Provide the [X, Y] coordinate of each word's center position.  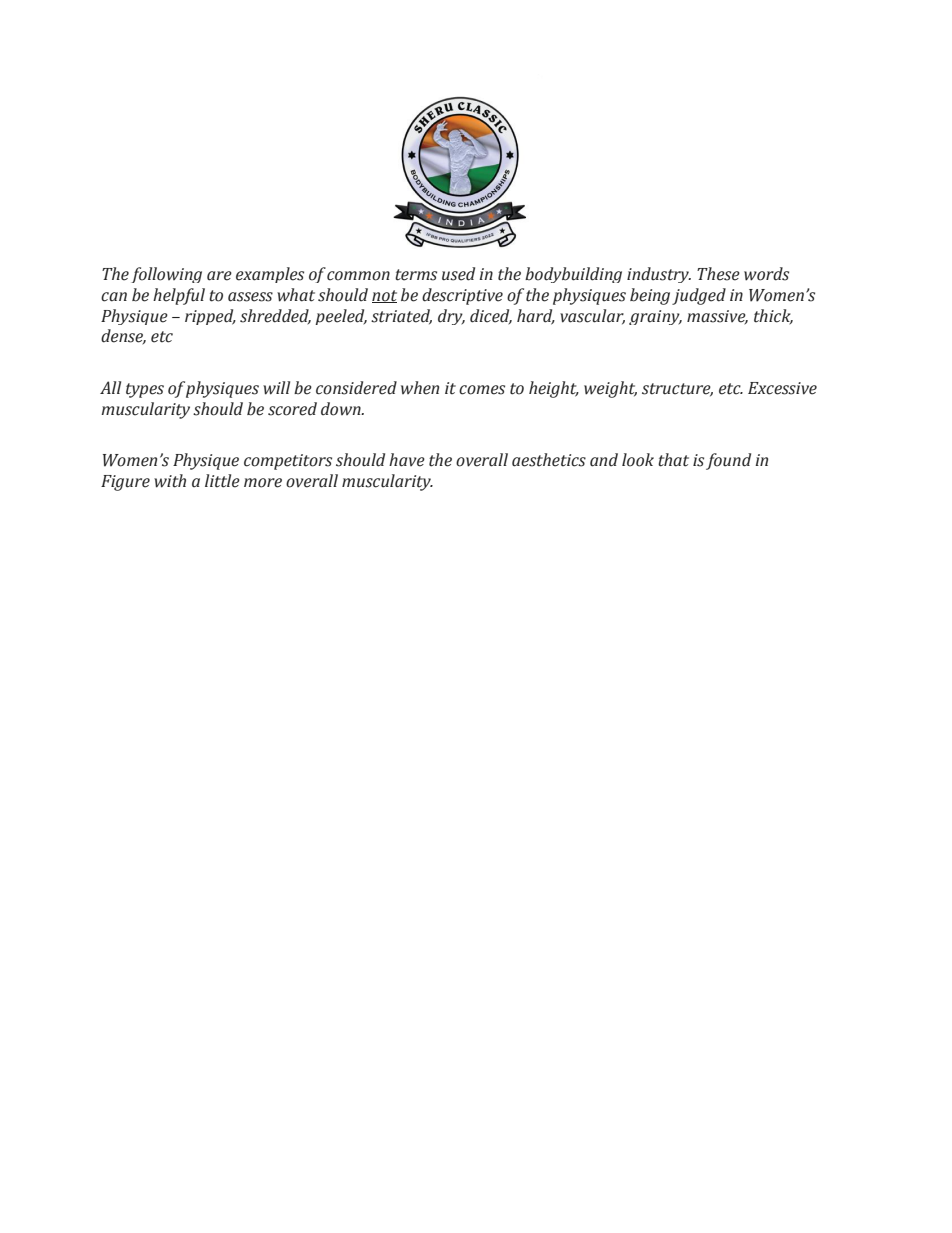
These [718, 274]
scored [292, 409]
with [170, 481]
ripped [210, 317]
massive [717, 317]
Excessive [782, 388]
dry [451, 317]
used [458, 274]
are [219, 276]
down [342, 409]
